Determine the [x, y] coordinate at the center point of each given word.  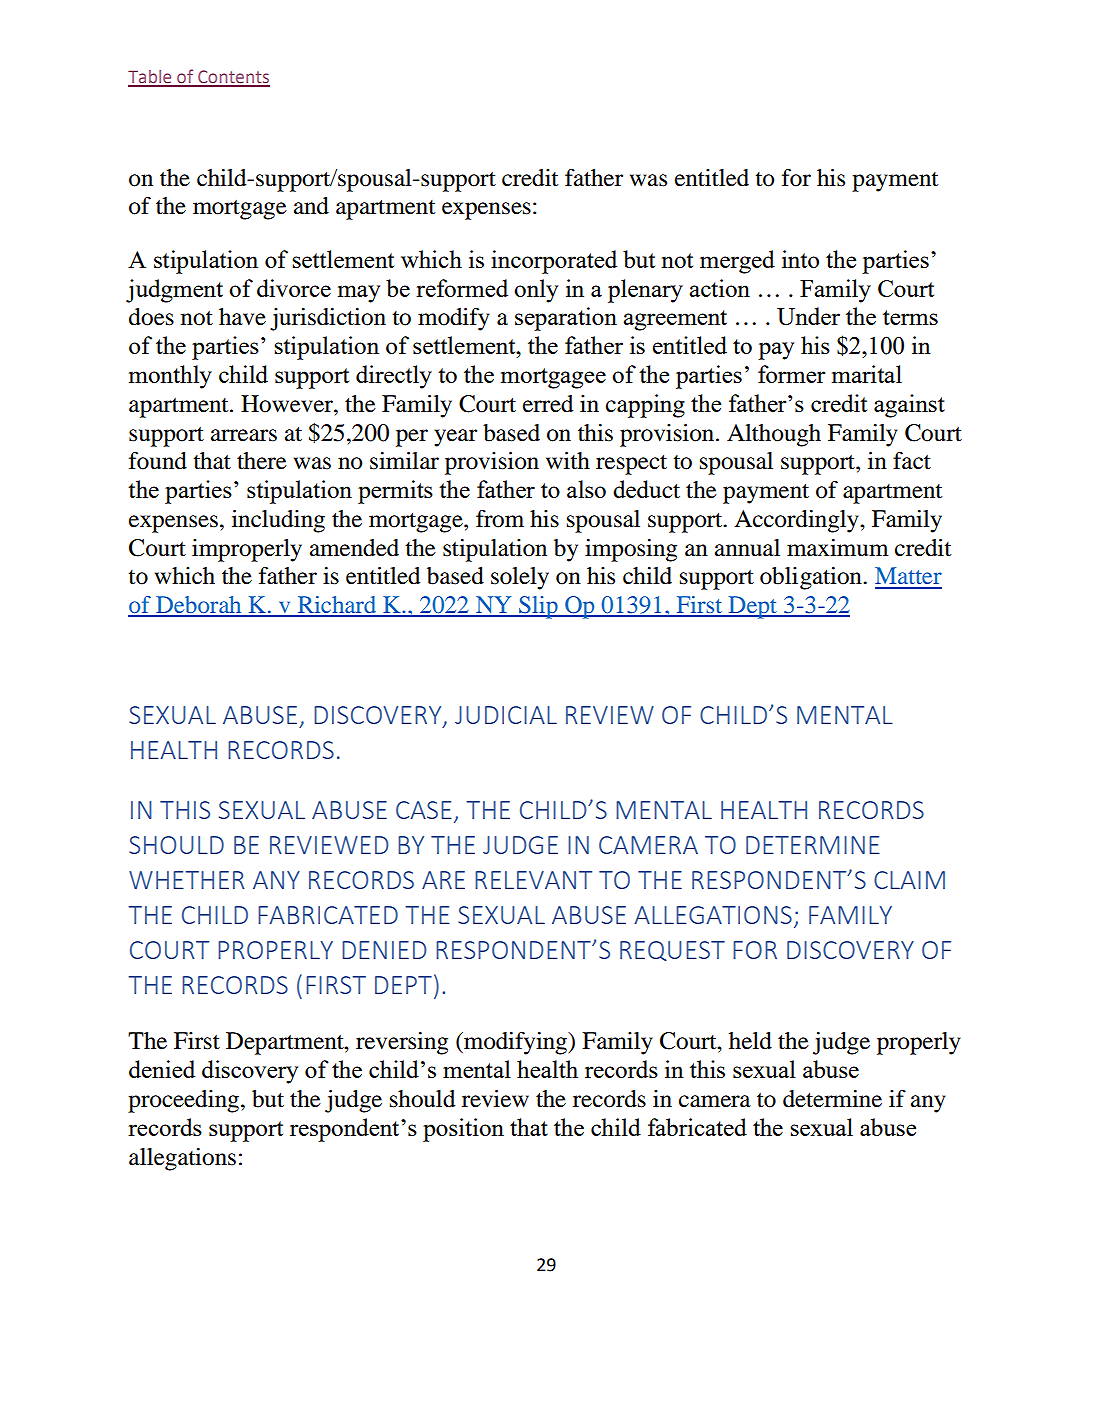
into [800, 259]
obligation [812, 578]
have [242, 317]
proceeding [183, 1101]
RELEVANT [533, 880]
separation [566, 319]
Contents [233, 78]
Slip [538, 607]
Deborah [199, 606]
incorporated [554, 262]
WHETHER [186, 880]
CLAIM [909, 880]
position [463, 1130]
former [791, 374]
